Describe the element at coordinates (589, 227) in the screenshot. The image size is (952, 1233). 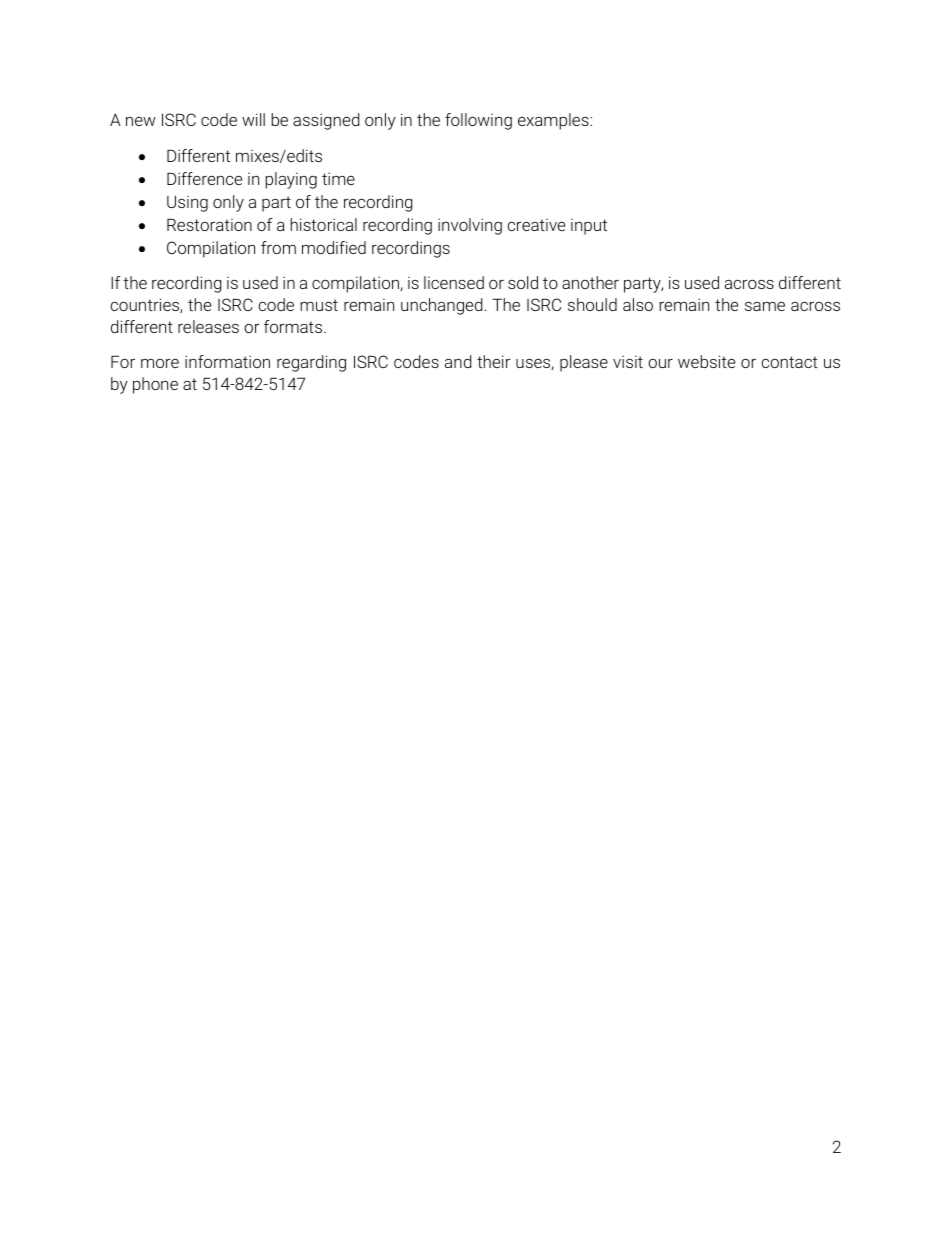
I see `input` at that location.
